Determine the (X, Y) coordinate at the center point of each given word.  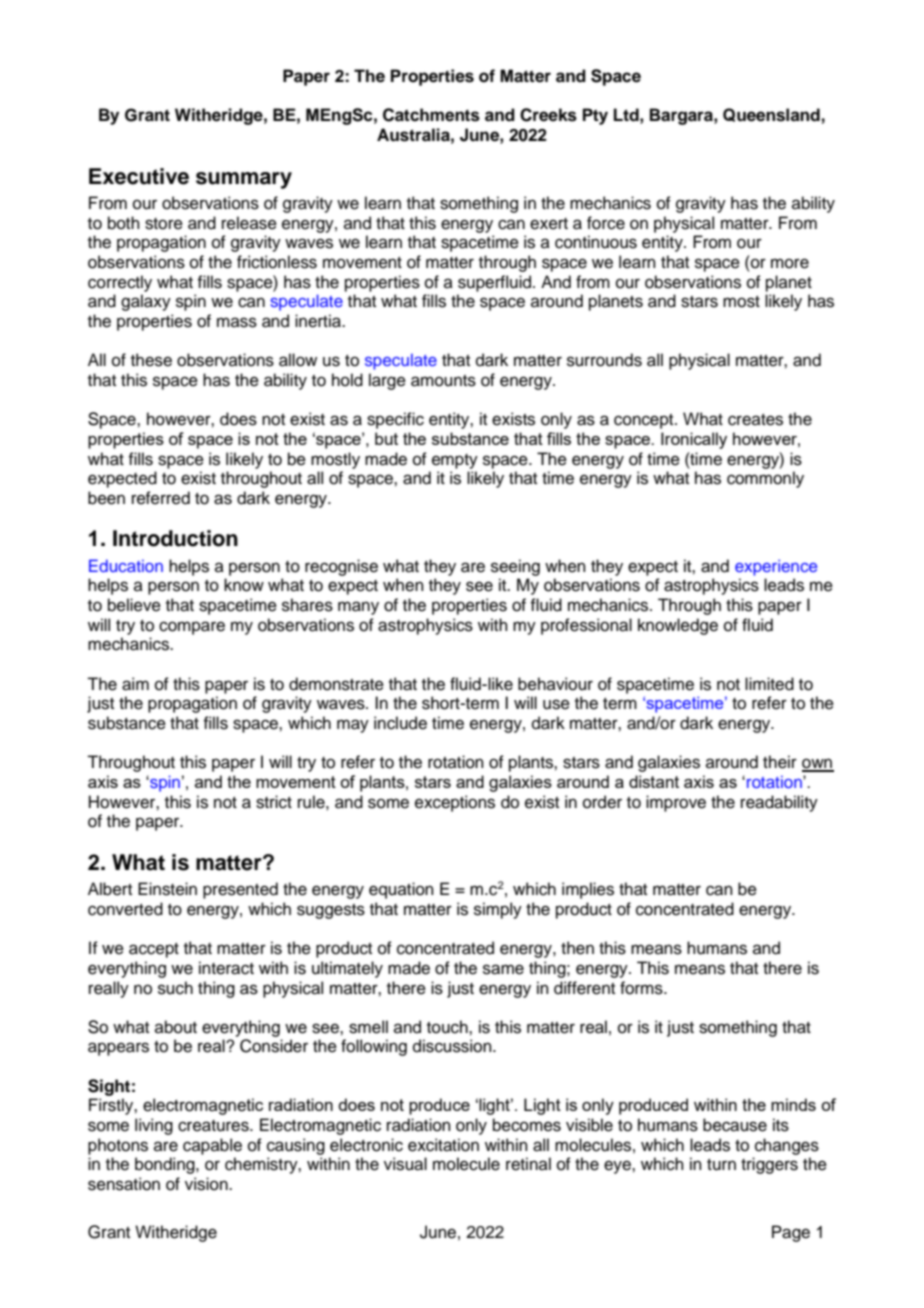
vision (207, 1184)
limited (769, 684)
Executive (139, 176)
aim (135, 684)
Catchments (431, 115)
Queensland (771, 115)
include (400, 723)
